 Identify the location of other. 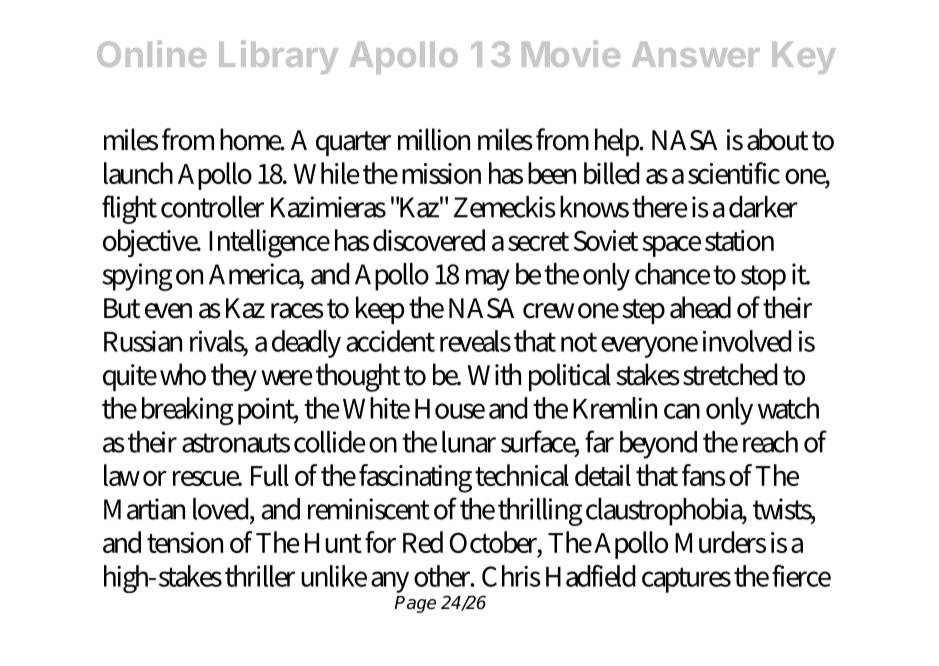
(444, 576).
